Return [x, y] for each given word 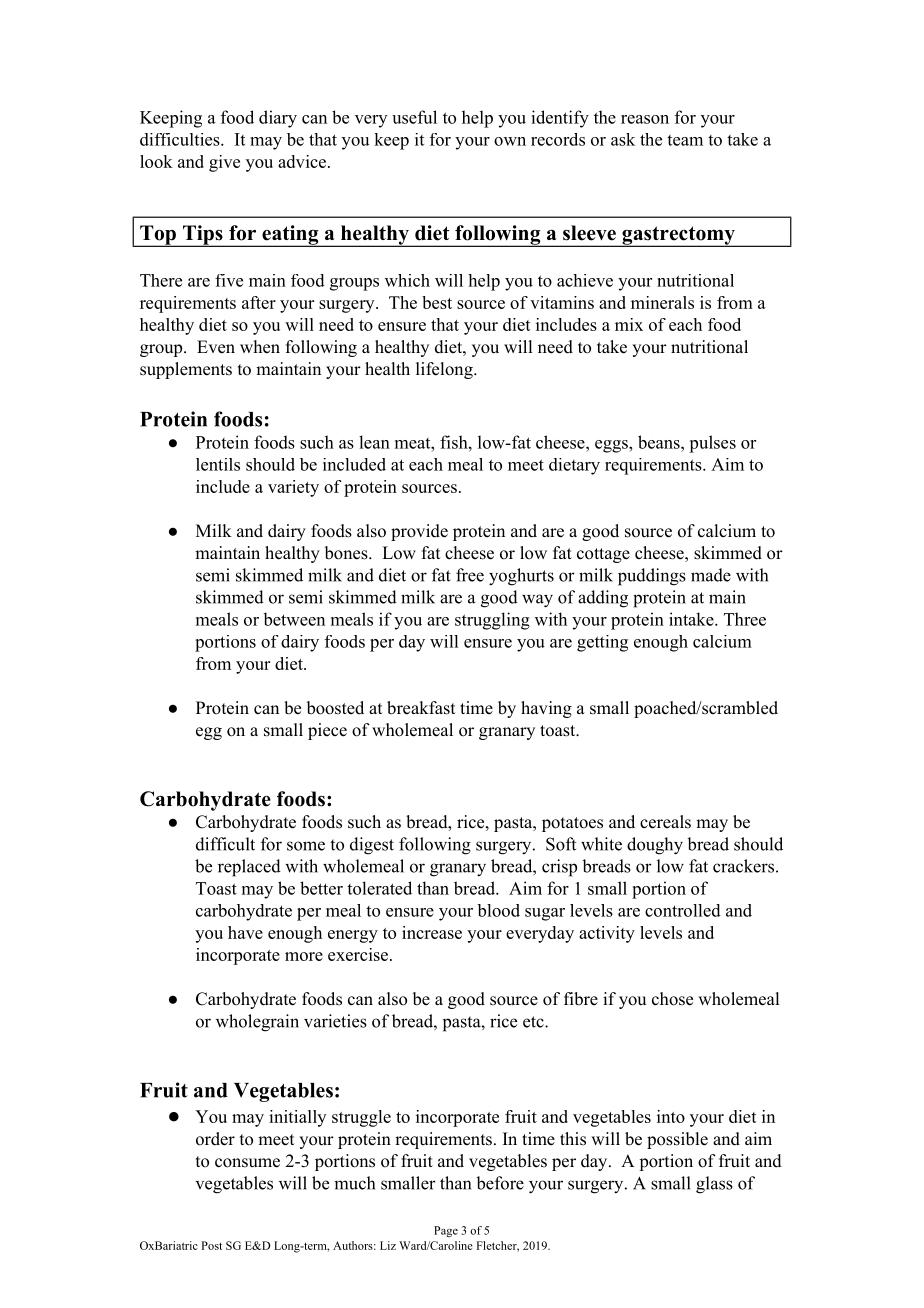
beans [660, 442]
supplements [186, 370]
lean [374, 442]
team [685, 140]
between [294, 619]
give [224, 163]
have [245, 932]
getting [602, 643]
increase [432, 932]
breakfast [421, 708]
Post [211, 1245]
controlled [683, 910]
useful [414, 117]
